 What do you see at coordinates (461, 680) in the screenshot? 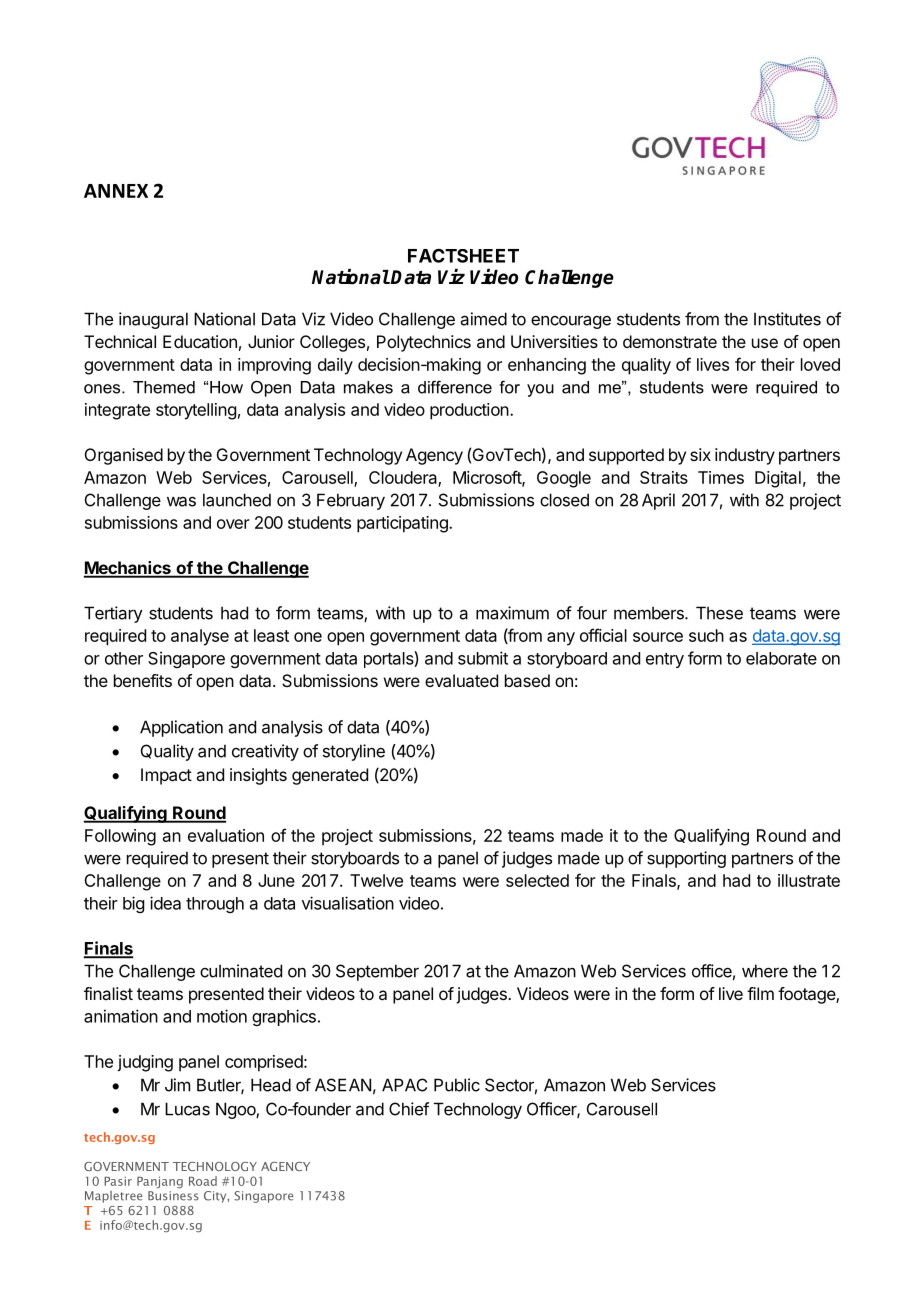
I see `evaluated` at bounding box center [461, 680].
